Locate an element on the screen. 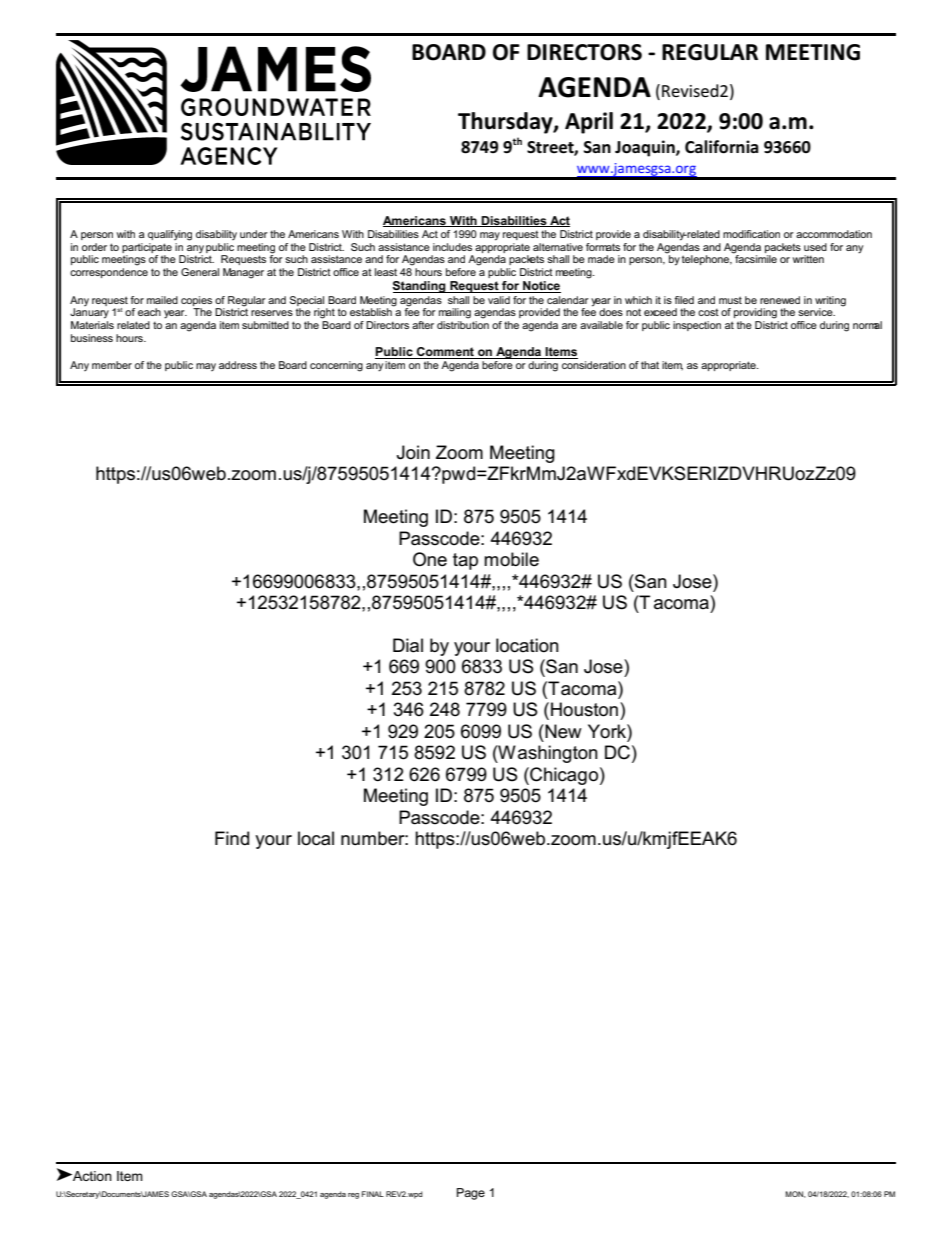 This screenshot has width=952, height=1233. Find is located at coordinates (232, 838).
